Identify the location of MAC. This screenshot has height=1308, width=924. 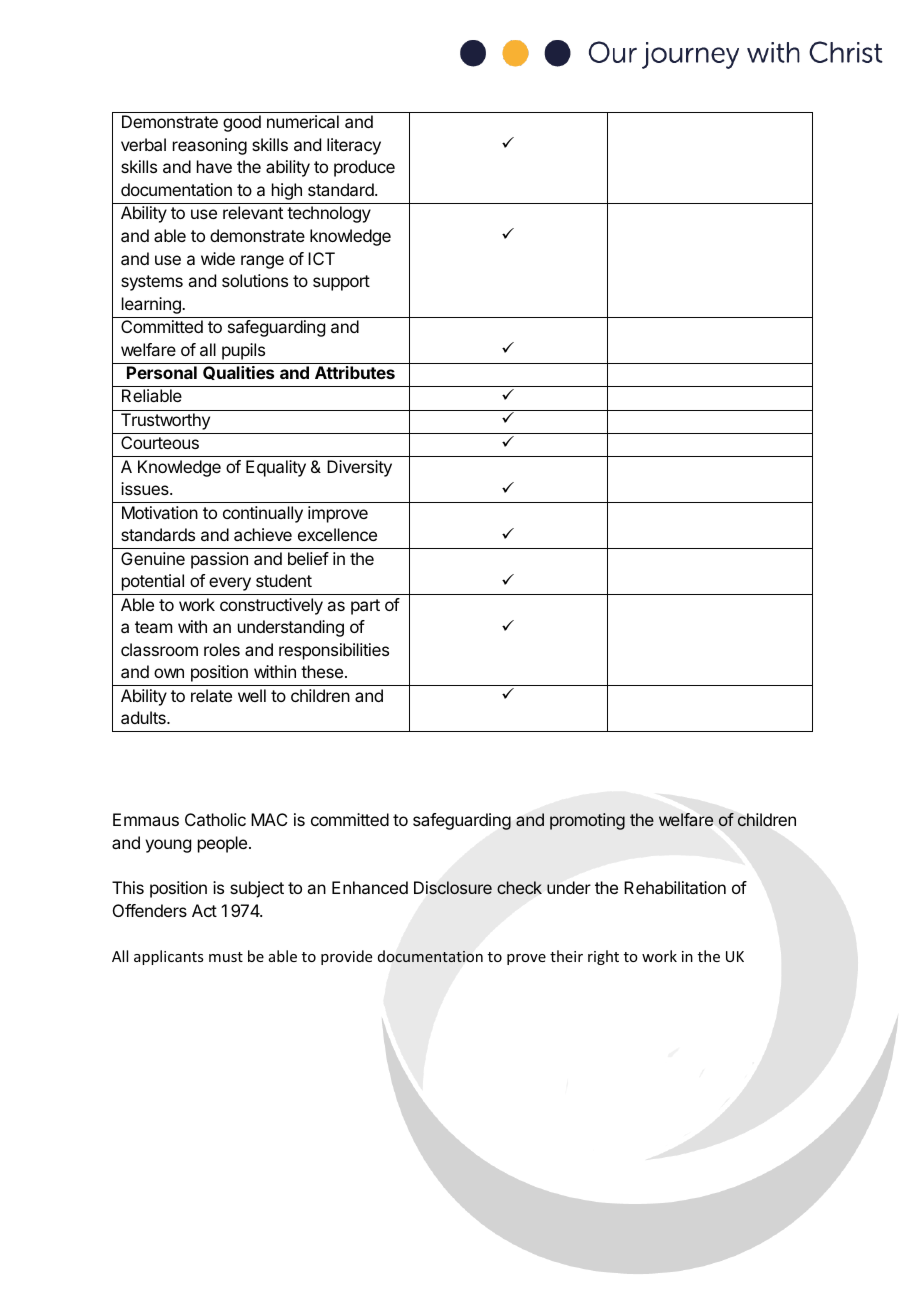
(269, 819).
